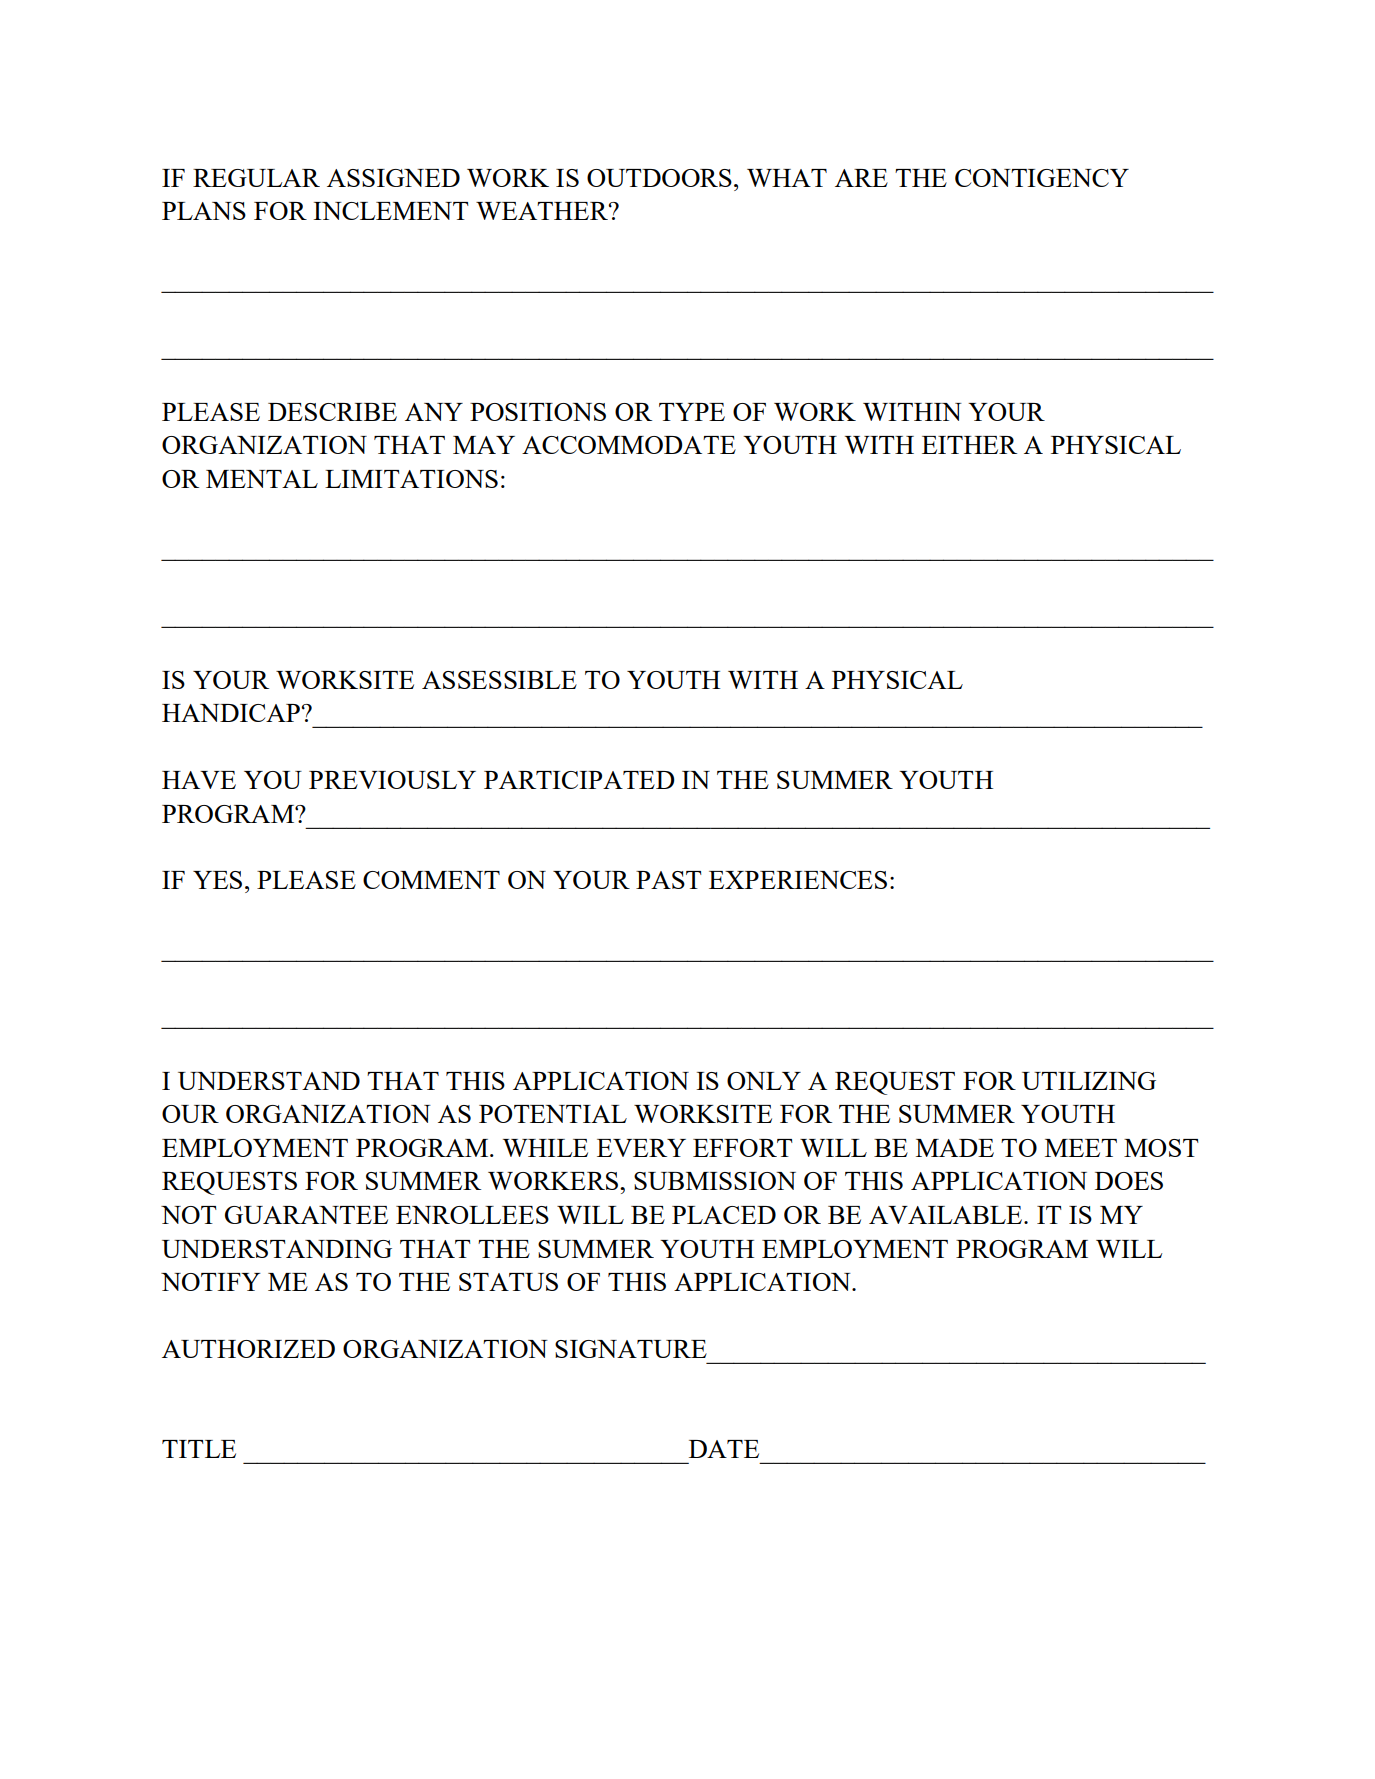 The width and height of the screenshot is (1375, 1779). What do you see at coordinates (969, 445) in the screenshot?
I see `EITHER` at bounding box center [969, 445].
